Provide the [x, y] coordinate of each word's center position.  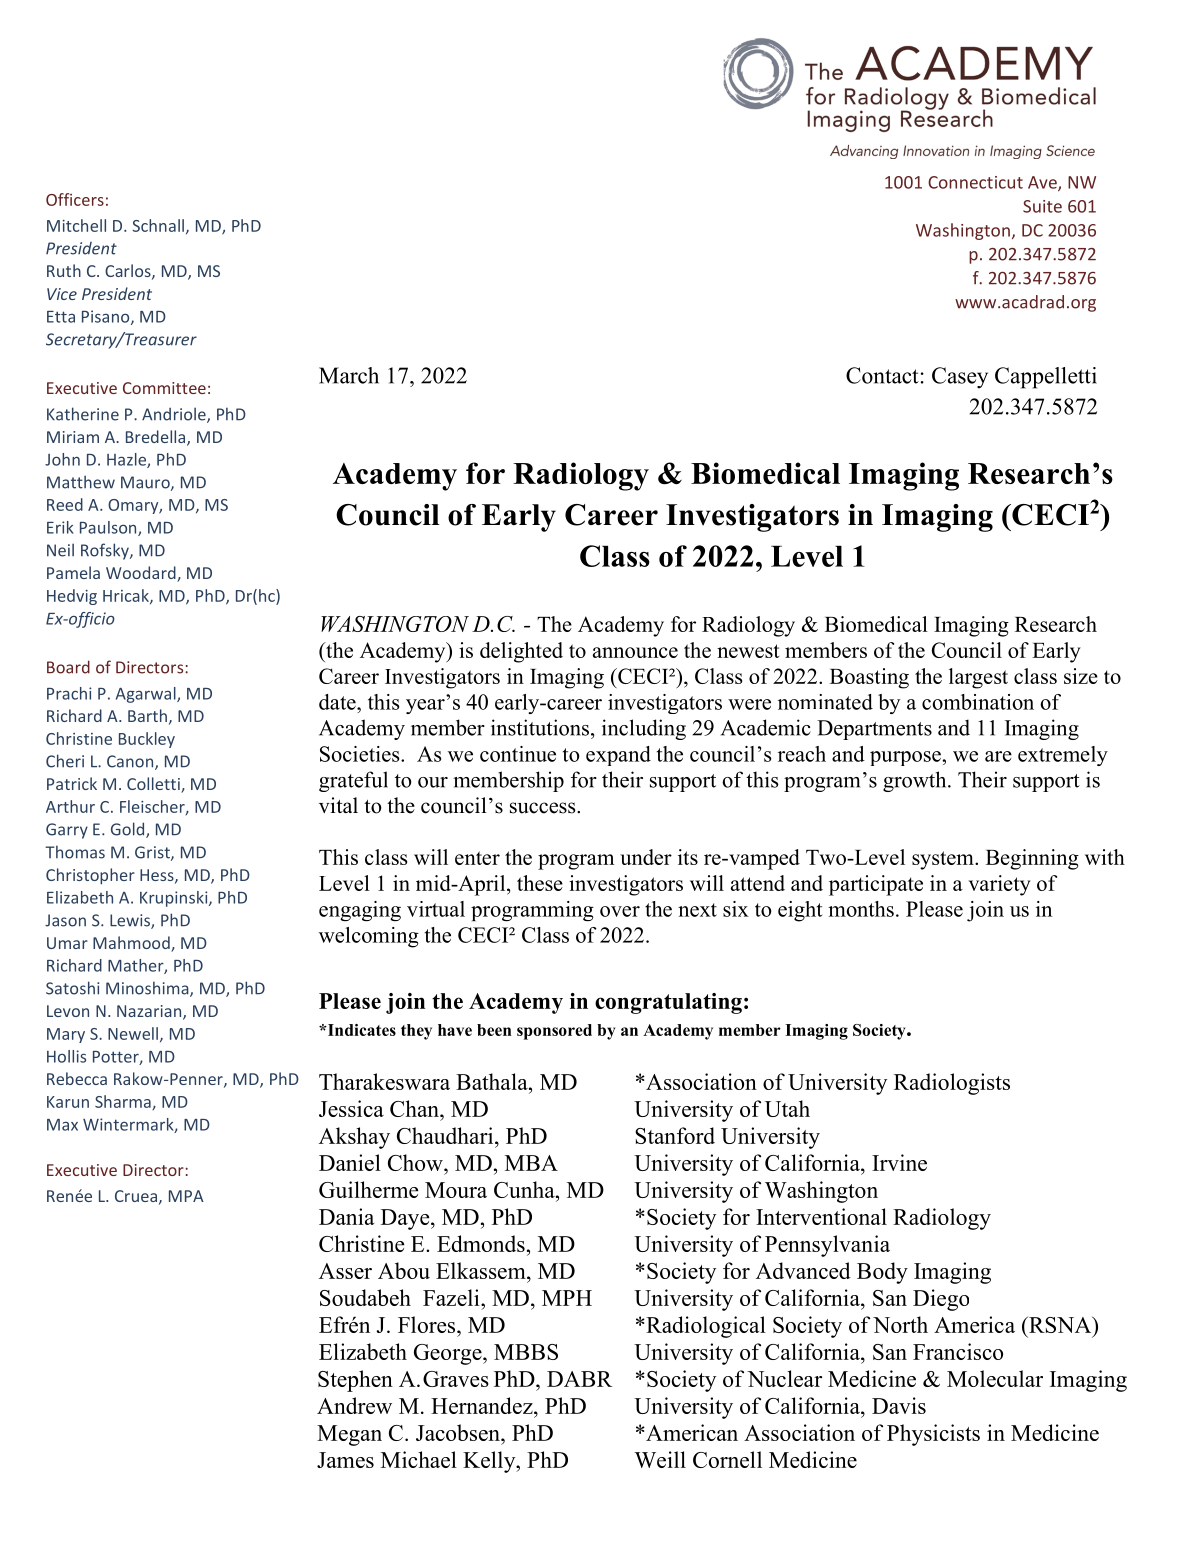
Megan [349, 1435]
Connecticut [975, 182]
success [544, 808]
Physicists [933, 1435]
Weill [660, 1459]
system [944, 860]
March [349, 375]
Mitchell [76, 225]
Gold [129, 830]
